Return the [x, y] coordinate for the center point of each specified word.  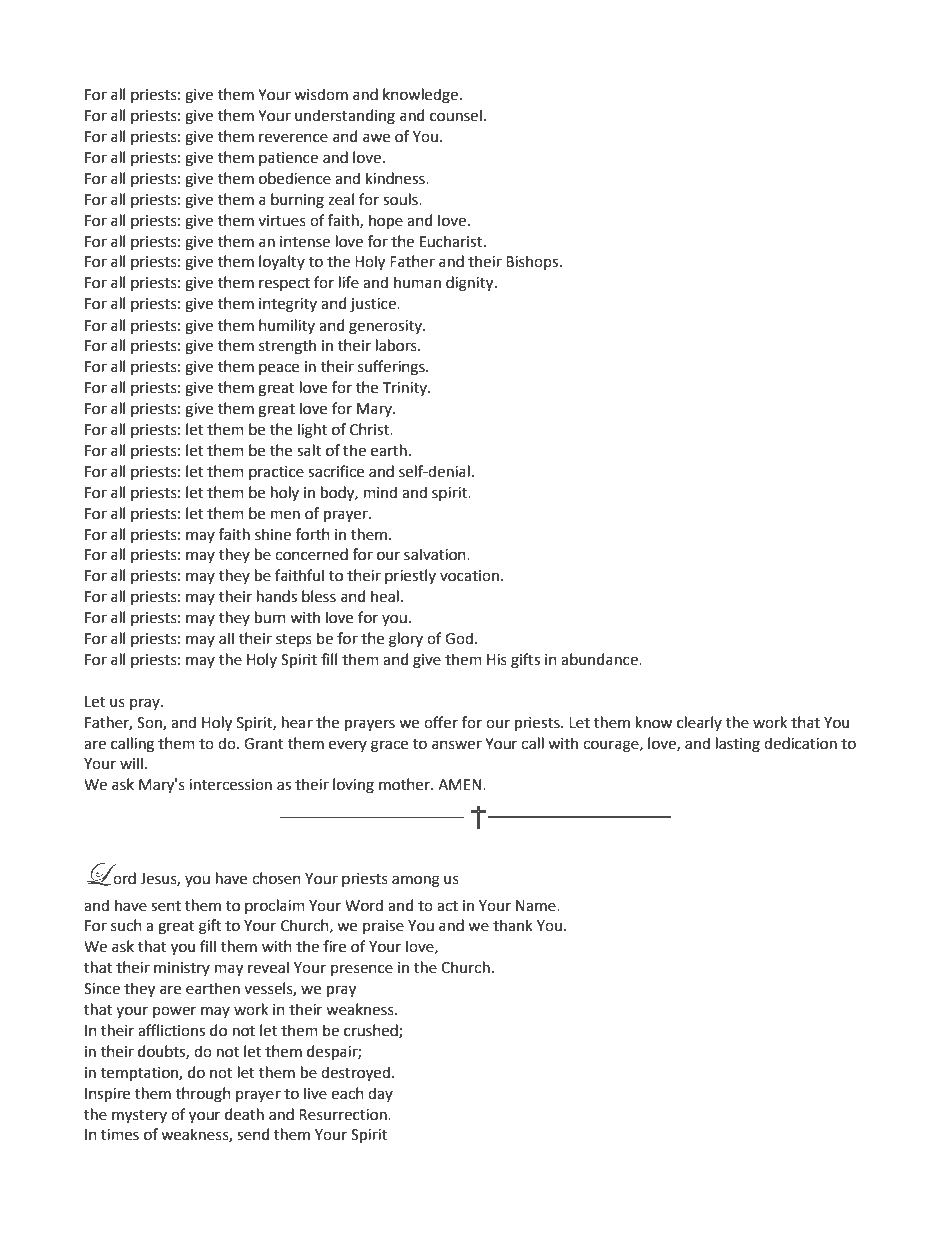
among [416, 881]
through [203, 1095]
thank [513, 925]
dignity [471, 284]
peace [279, 369]
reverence [293, 138]
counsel [456, 115]
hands [277, 596]
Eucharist [452, 241]
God [459, 638]
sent [166, 906]
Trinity [406, 389]
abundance [600, 659]
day [380, 1094]
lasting [738, 745]
